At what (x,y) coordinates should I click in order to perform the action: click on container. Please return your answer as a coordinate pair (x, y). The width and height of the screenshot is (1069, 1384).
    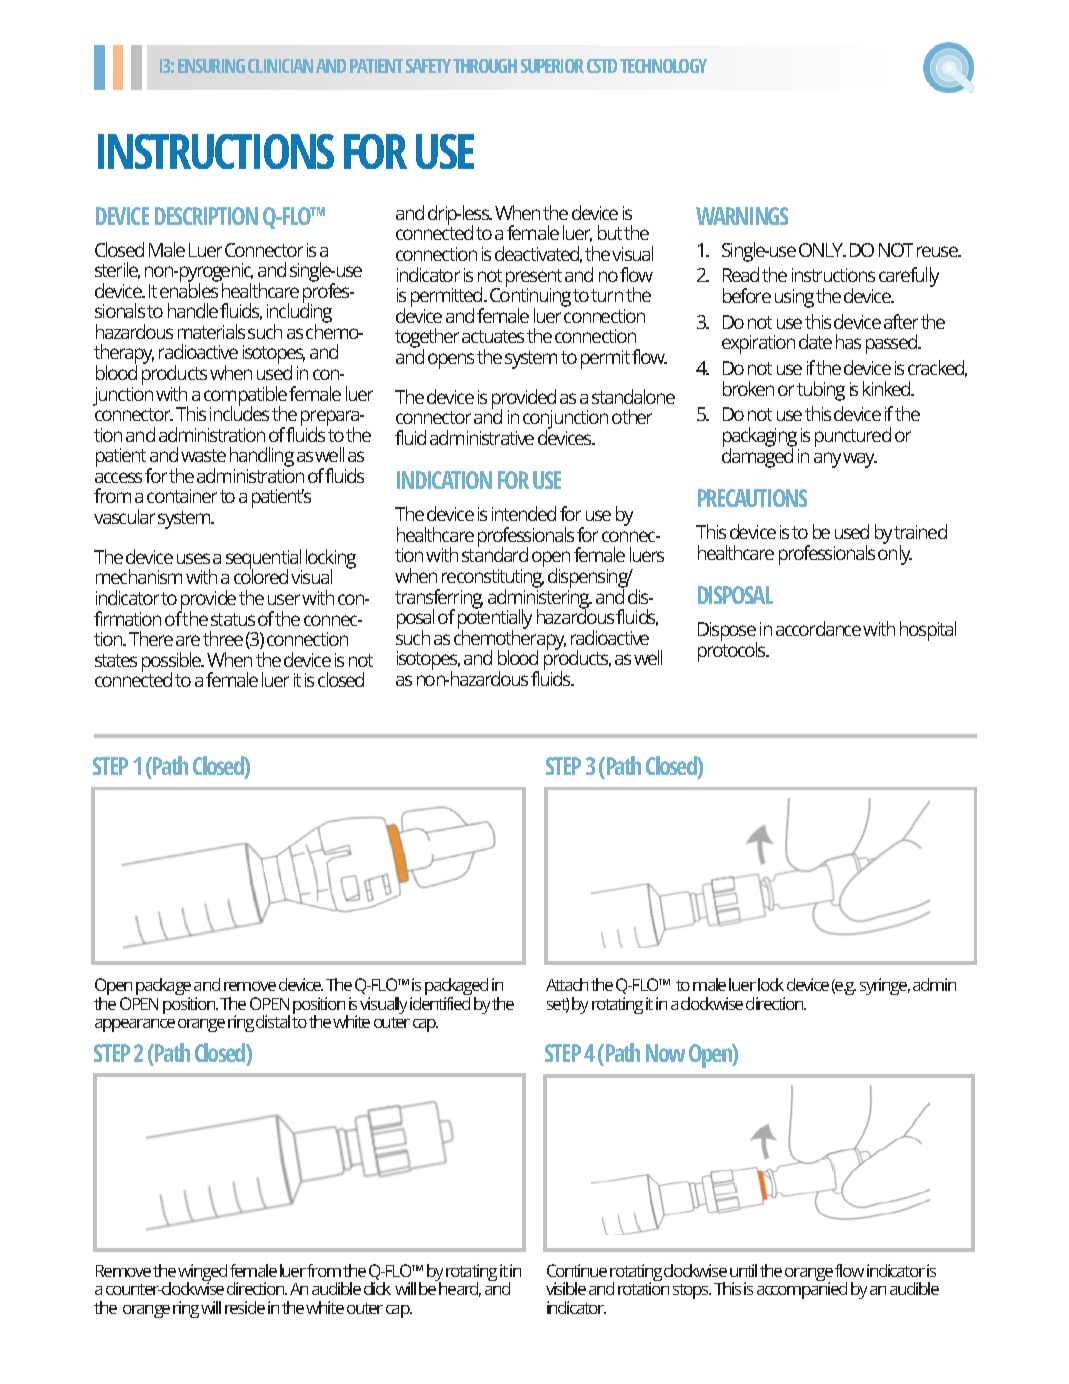
    Looking at the image, I should click on (182, 496).
